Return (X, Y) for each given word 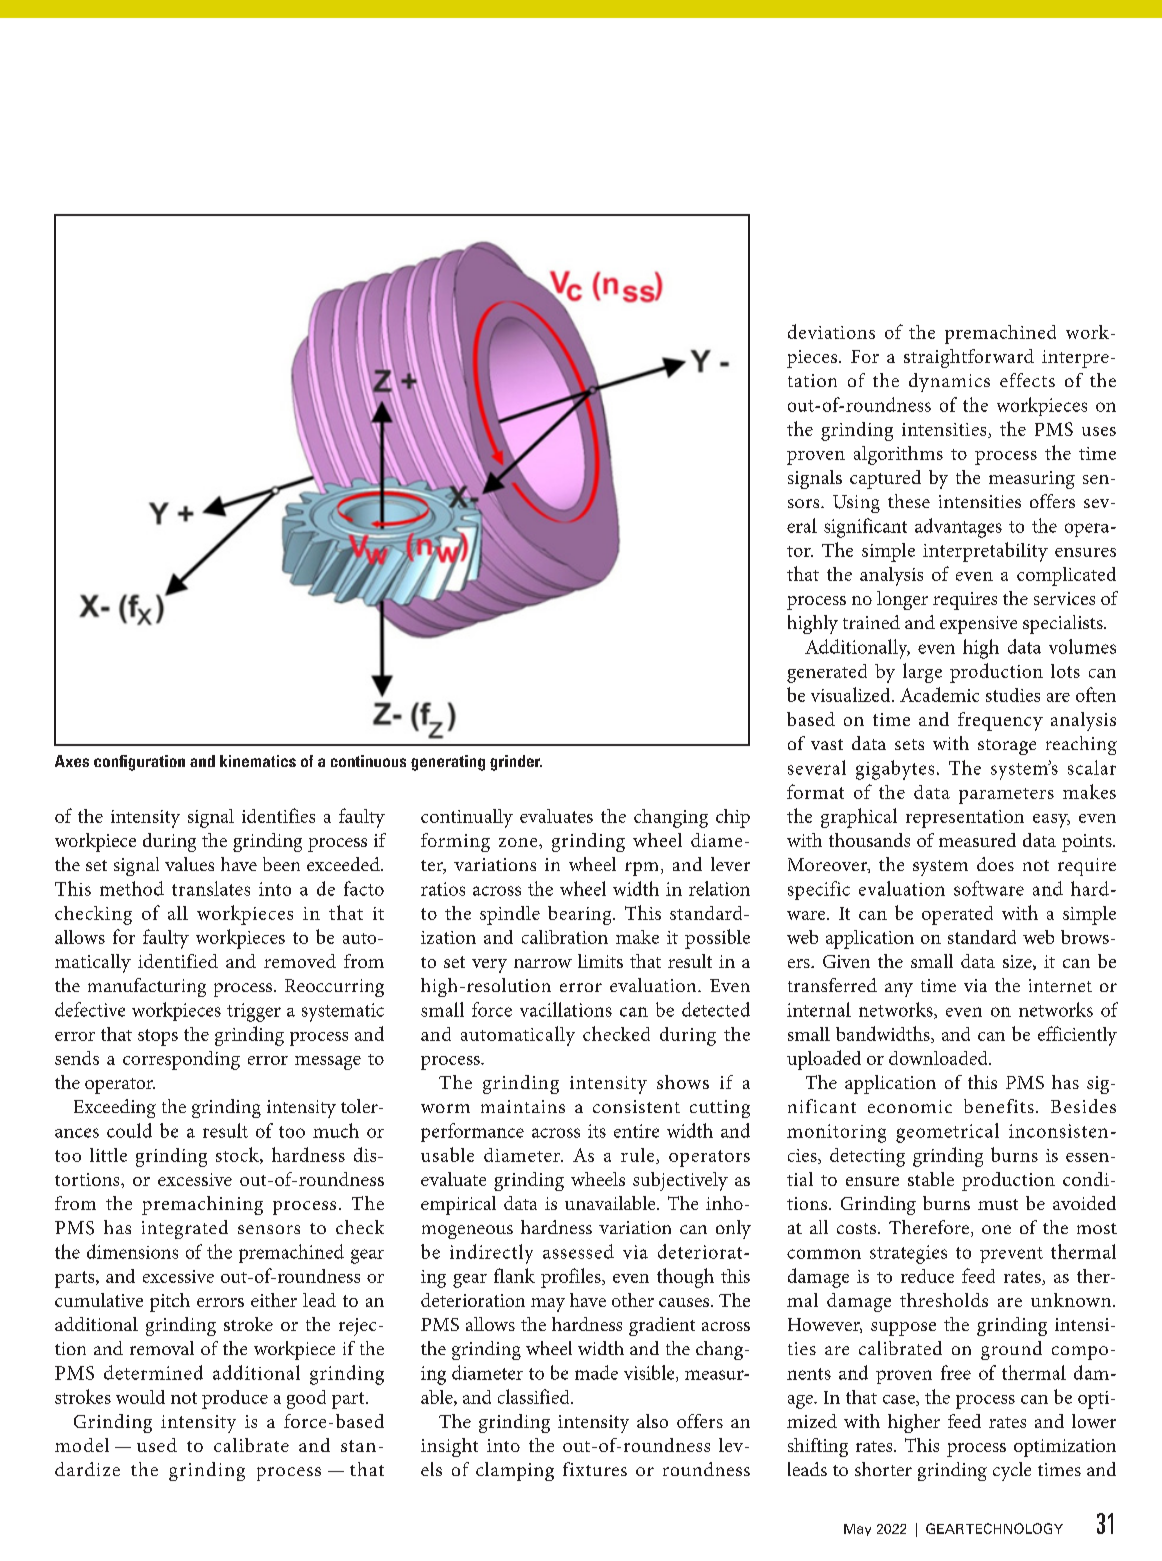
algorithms (898, 455)
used (157, 1445)
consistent (636, 1106)
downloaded (939, 1058)
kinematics (258, 761)
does (995, 864)
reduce (927, 1276)
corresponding (181, 1060)
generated (827, 673)
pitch (170, 1302)
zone (519, 842)
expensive (978, 625)
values (189, 864)
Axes (72, 761)
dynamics (949, 382)
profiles (572, 1278)
